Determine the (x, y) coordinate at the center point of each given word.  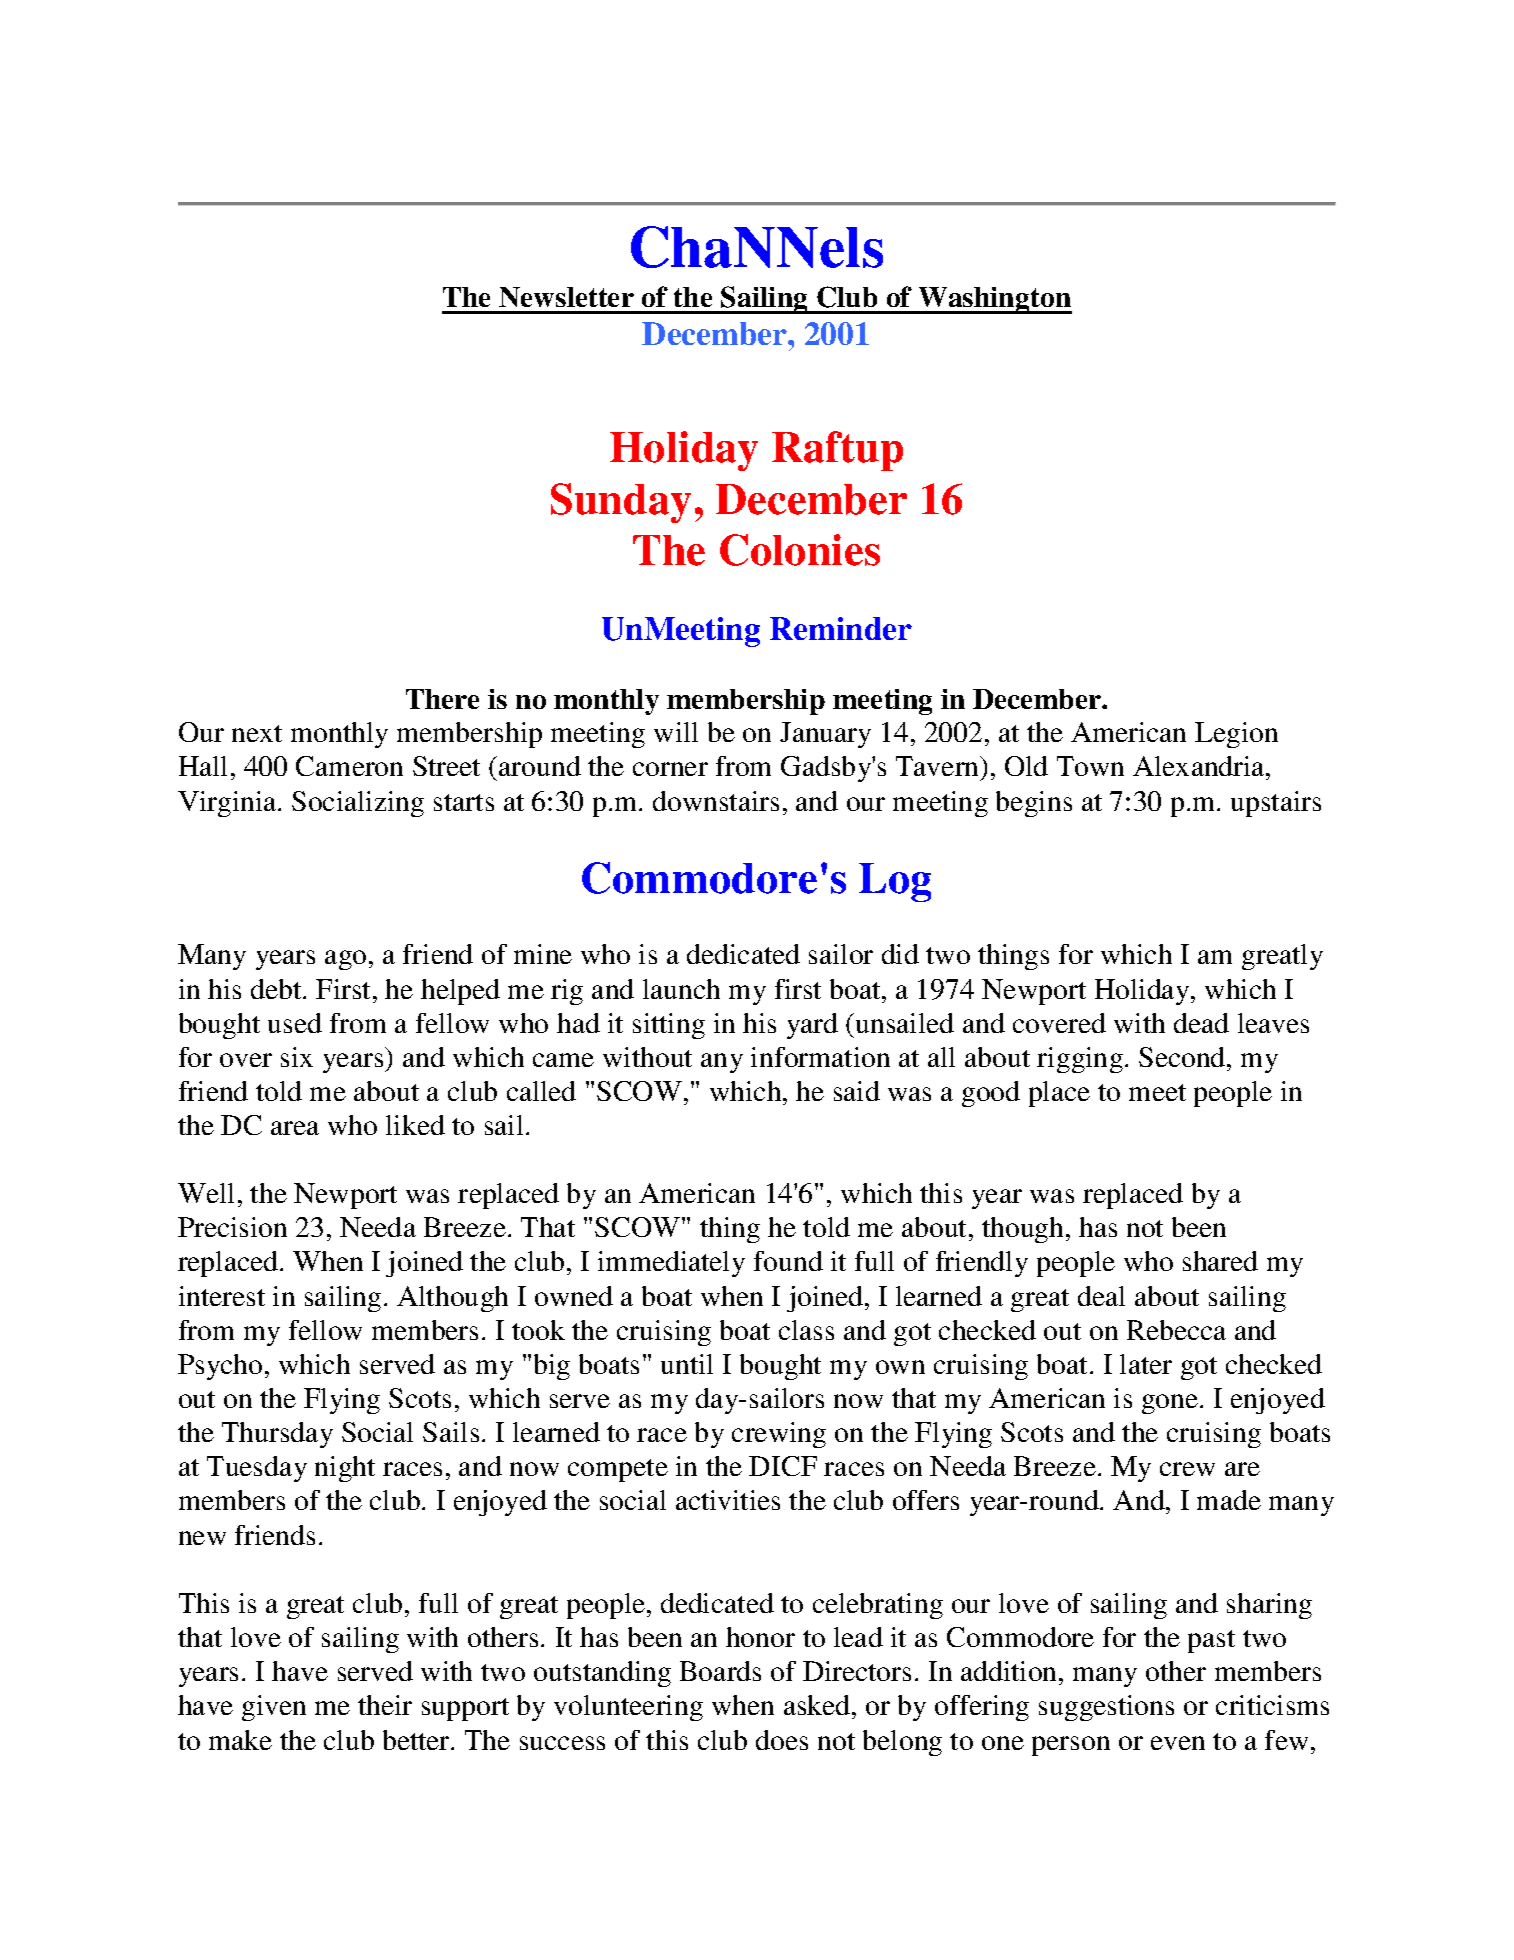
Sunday (621, 503)
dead (1201, 1023)
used (295, 1023)
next (257, 733)
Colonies (800, 550)
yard (812, 1026)
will (676, 732)
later (1146, 1364)
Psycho (220, 1367)
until (687, 1364)
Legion (1236, 735)
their (385, 1705)
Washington (994, 300)
